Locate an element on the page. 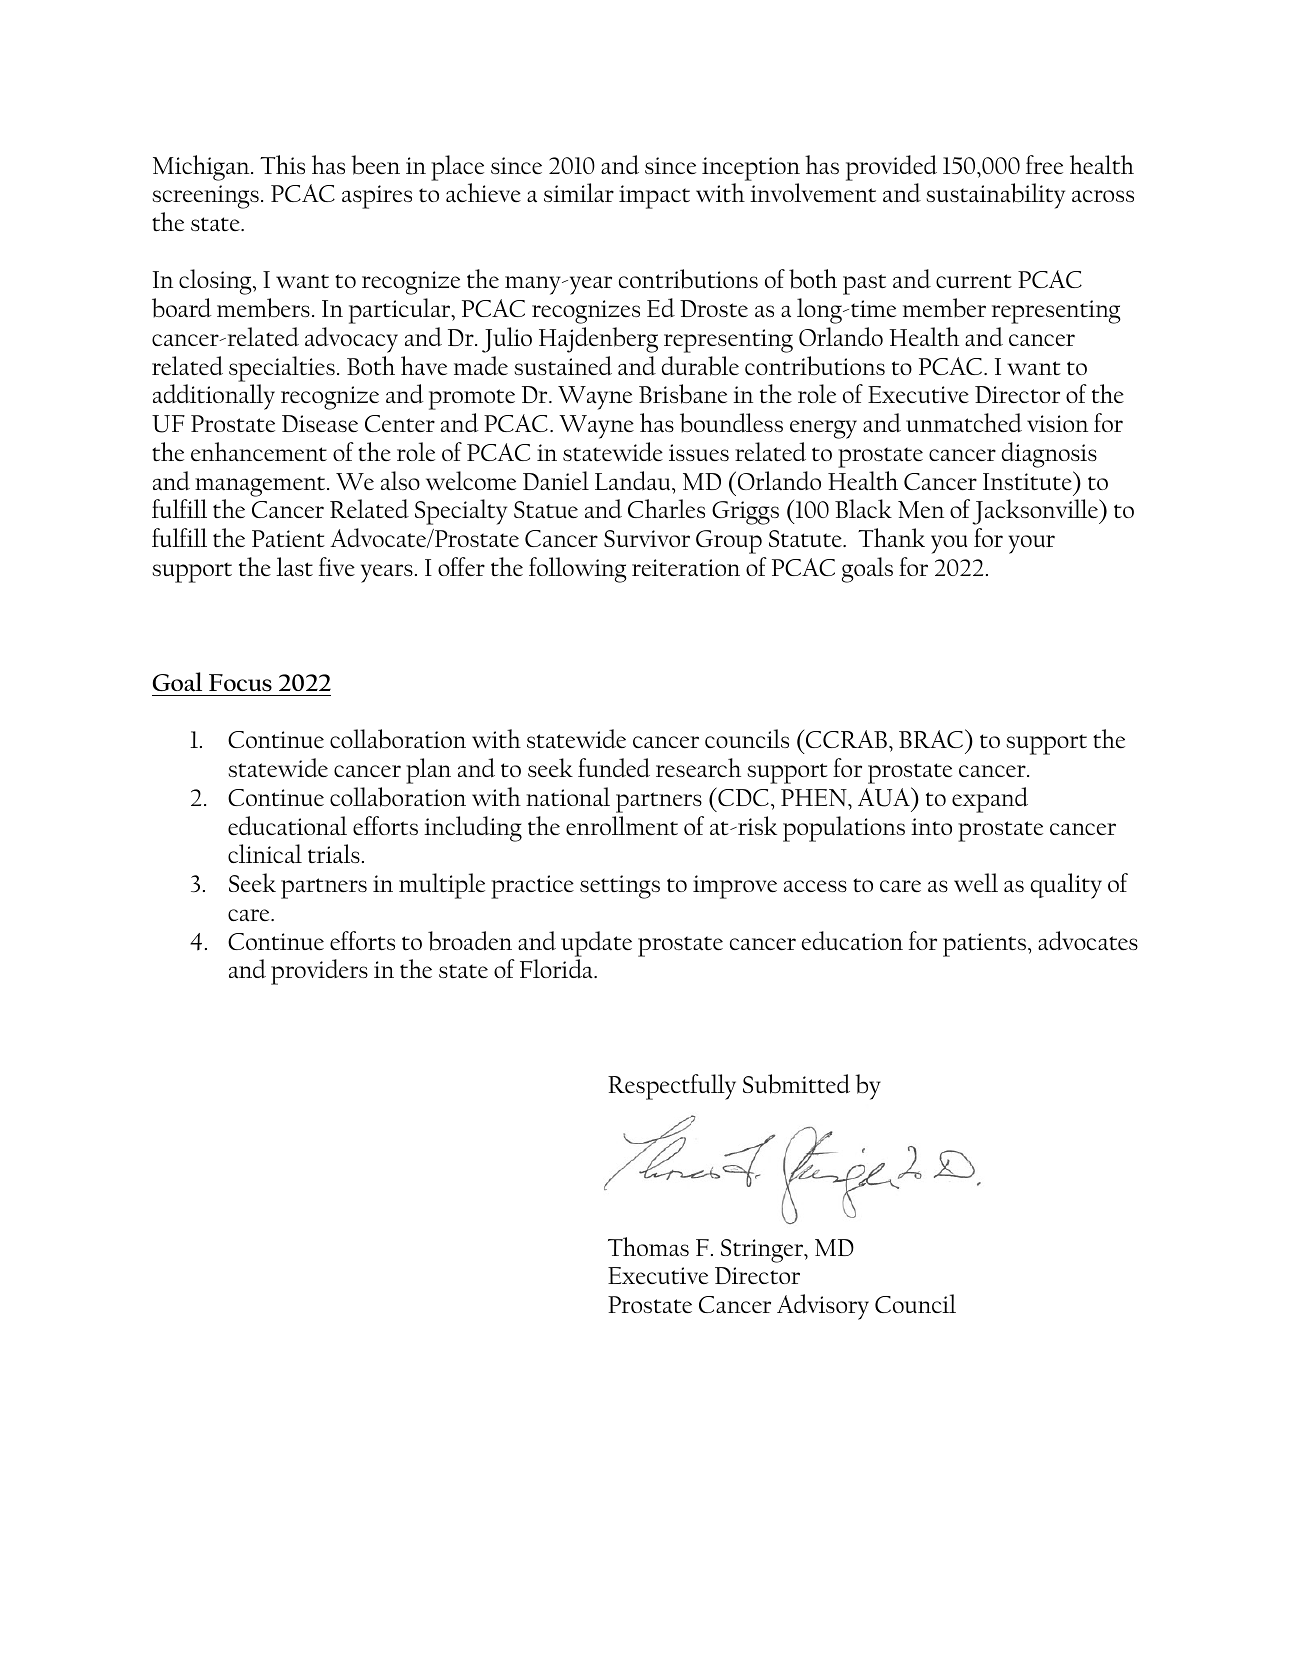  Thomas is located at coordinates (648, 1246).
